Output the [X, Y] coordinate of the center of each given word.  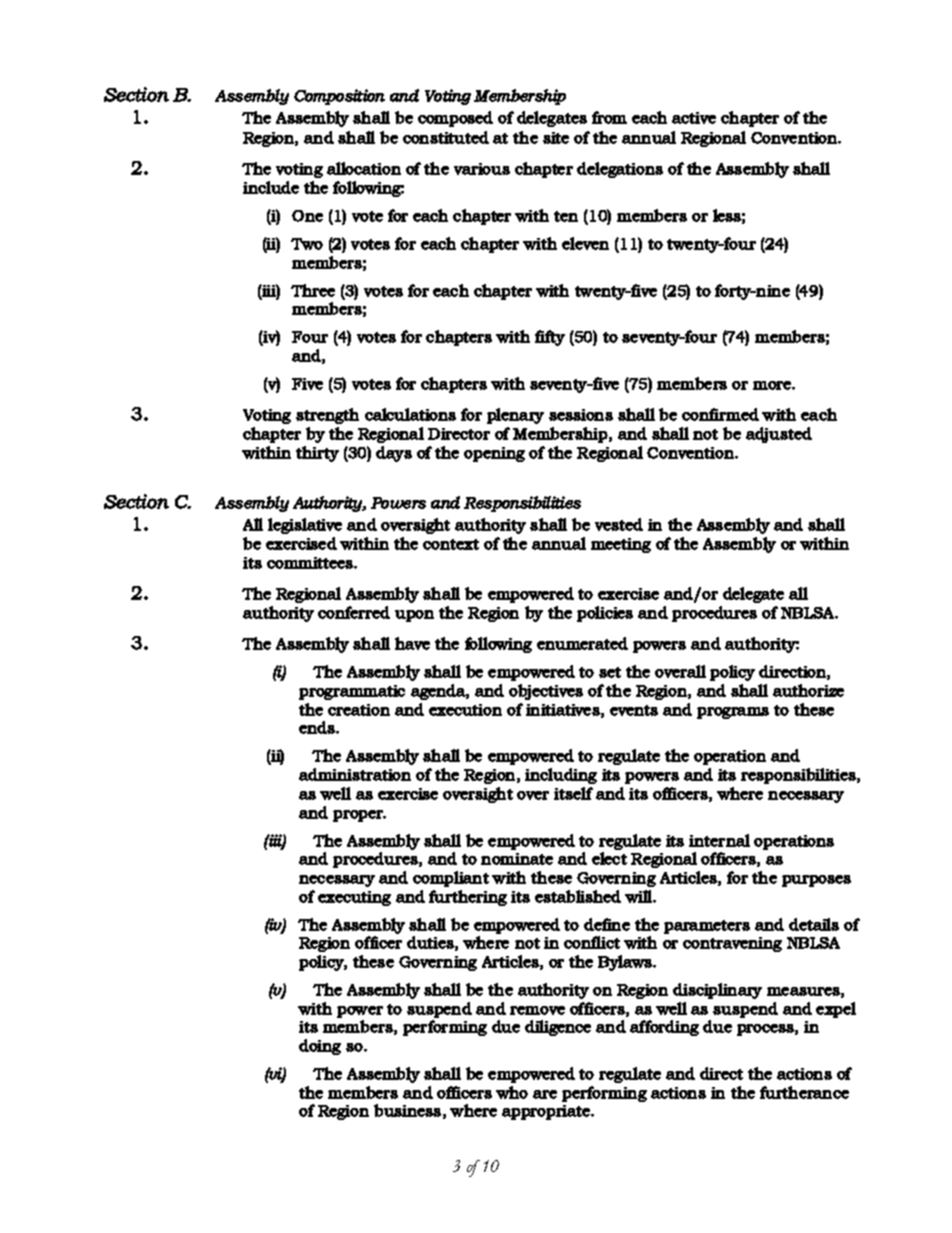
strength [327, 416]
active [694, 118]
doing [320, 1047]
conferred [354, 612]
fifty [550, 338]
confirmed [720, 414]
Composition [339, 97]
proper [359, 816]
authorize [808, 690]
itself [573, 793]
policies [605, 614]
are [545, 1094]
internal [719, 840]
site [556, 138]
